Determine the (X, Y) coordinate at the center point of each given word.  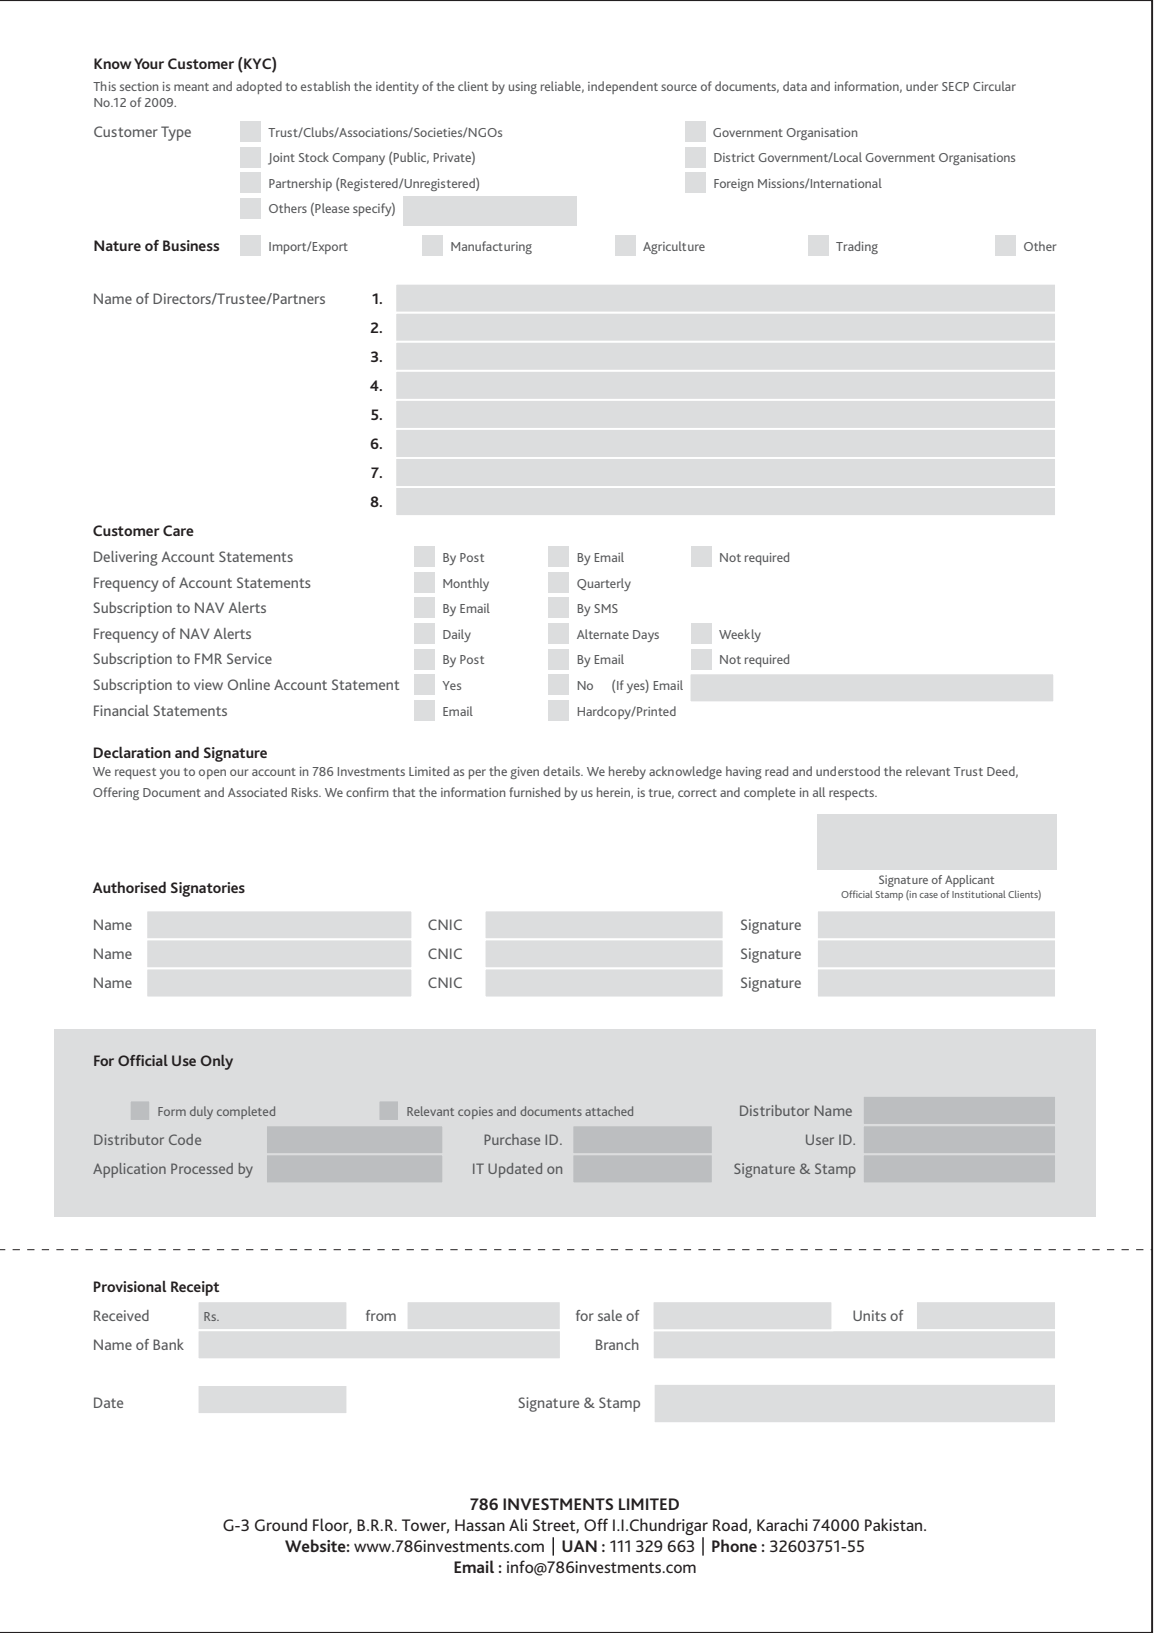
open (212, 774)
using (523, 88)
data (795, 86)
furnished (534, 792)
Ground (281, 1524)
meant (191, 87)
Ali (518, 1524)
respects (853, 794)
